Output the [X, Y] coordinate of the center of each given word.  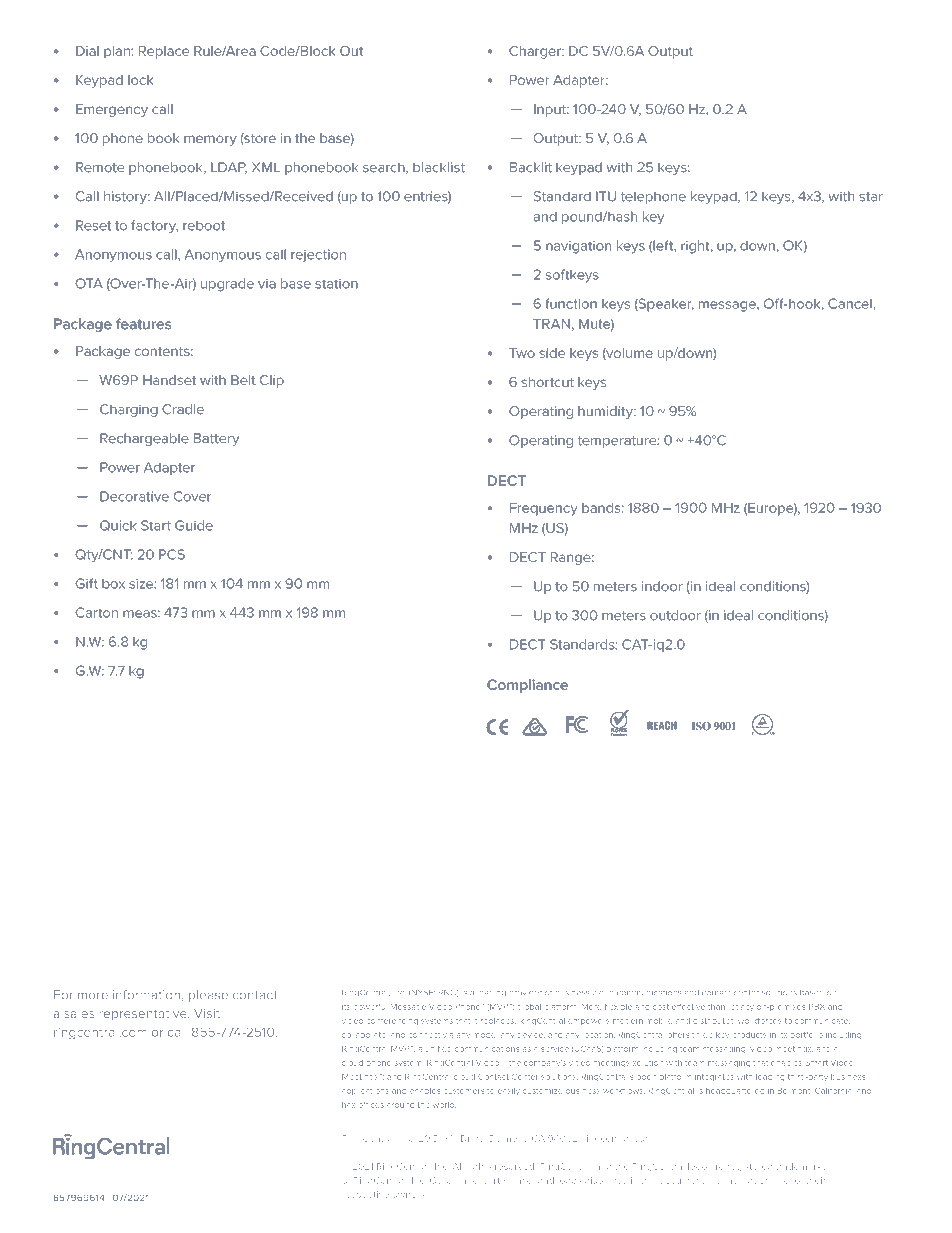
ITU [606, 196]
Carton [96, 612]
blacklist [439, 167]
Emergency [112, 110]
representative [144, 1015]
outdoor [675, 615]
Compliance [527, 686]
